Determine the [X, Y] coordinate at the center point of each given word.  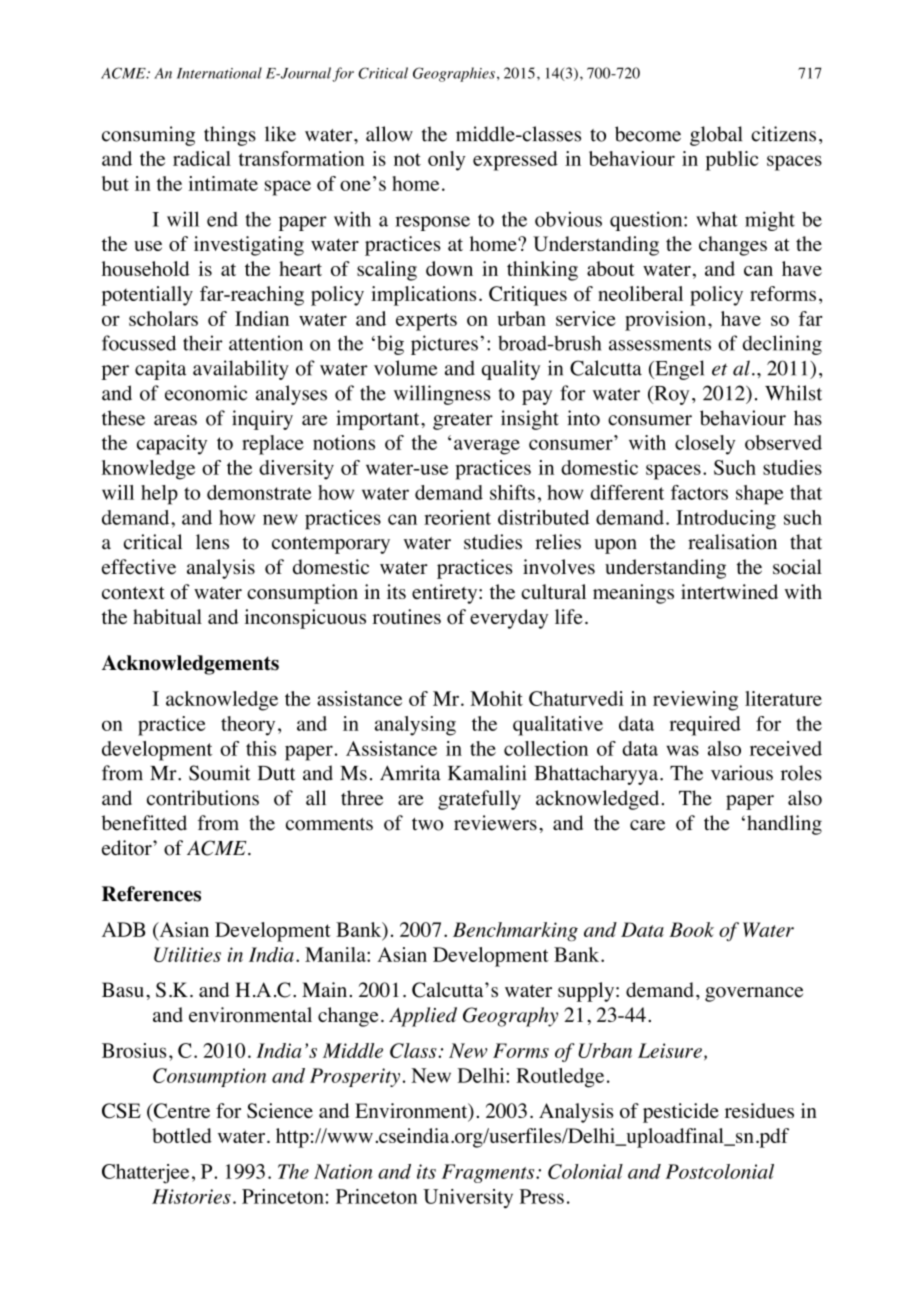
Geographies [454, 74]
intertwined [729, 592]
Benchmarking [515, 931]
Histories [191, 1196]
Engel [678, 370]
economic [206, 393]
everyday [509, 619]
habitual [167, 616]
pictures [444, 345]
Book [691, 929]
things [230, 136]
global [716, 136]
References [151, 894]
